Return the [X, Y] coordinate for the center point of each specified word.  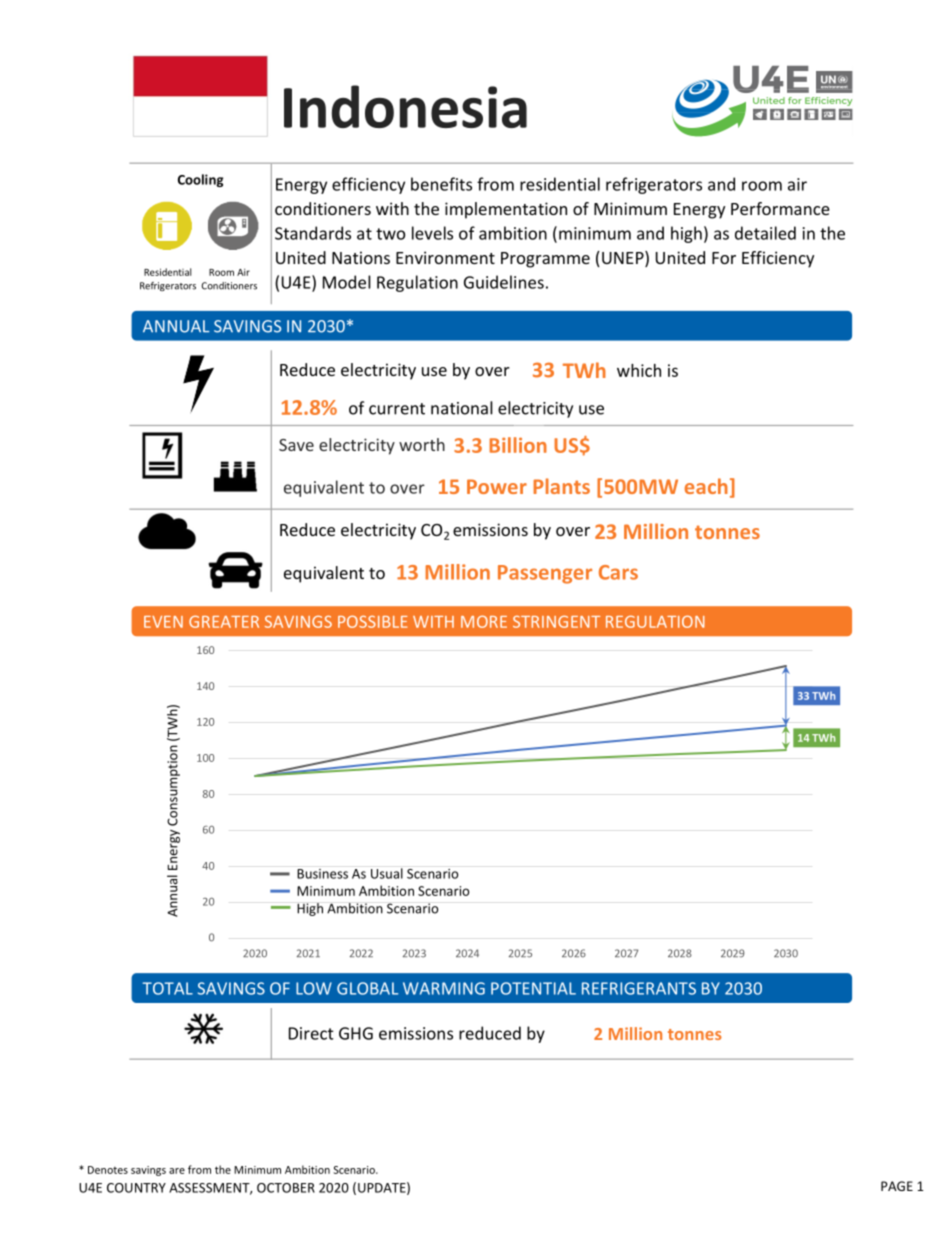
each [706, 486]
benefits [441, 184]
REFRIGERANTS [639, 988]
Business [322, 874]
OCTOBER [286, 1188]
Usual [387, 873]
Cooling [200, 180]
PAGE [897, 1186]
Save [296, 445]
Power [497, 486]
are [177, 1171]
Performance [780, 208]
